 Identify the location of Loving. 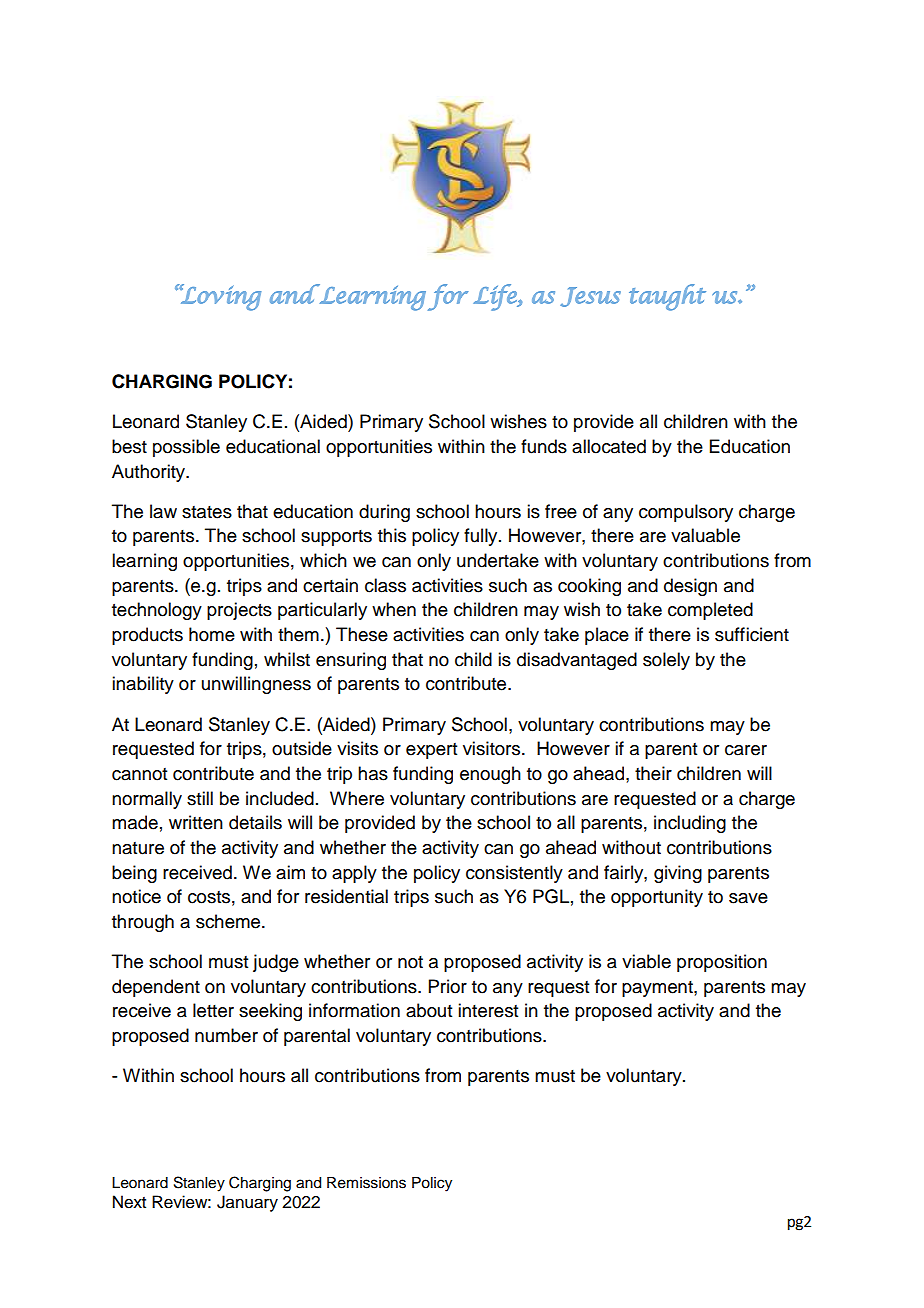
(220, 297).
